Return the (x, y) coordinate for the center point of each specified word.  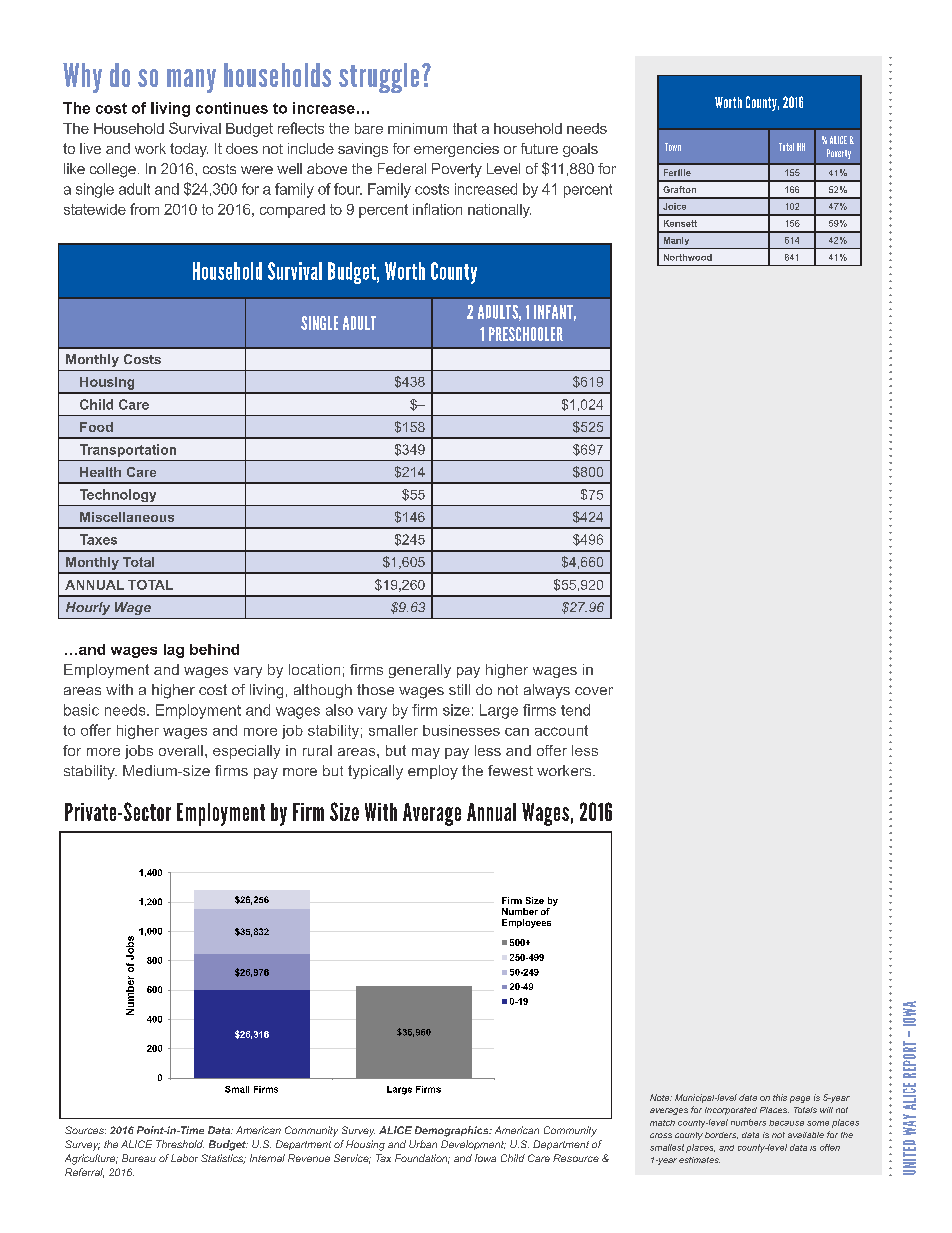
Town (673, 147)
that (465, 128)
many (191, 81)
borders (721, 1135)
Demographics (453, 1131)
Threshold (180, 1144)
